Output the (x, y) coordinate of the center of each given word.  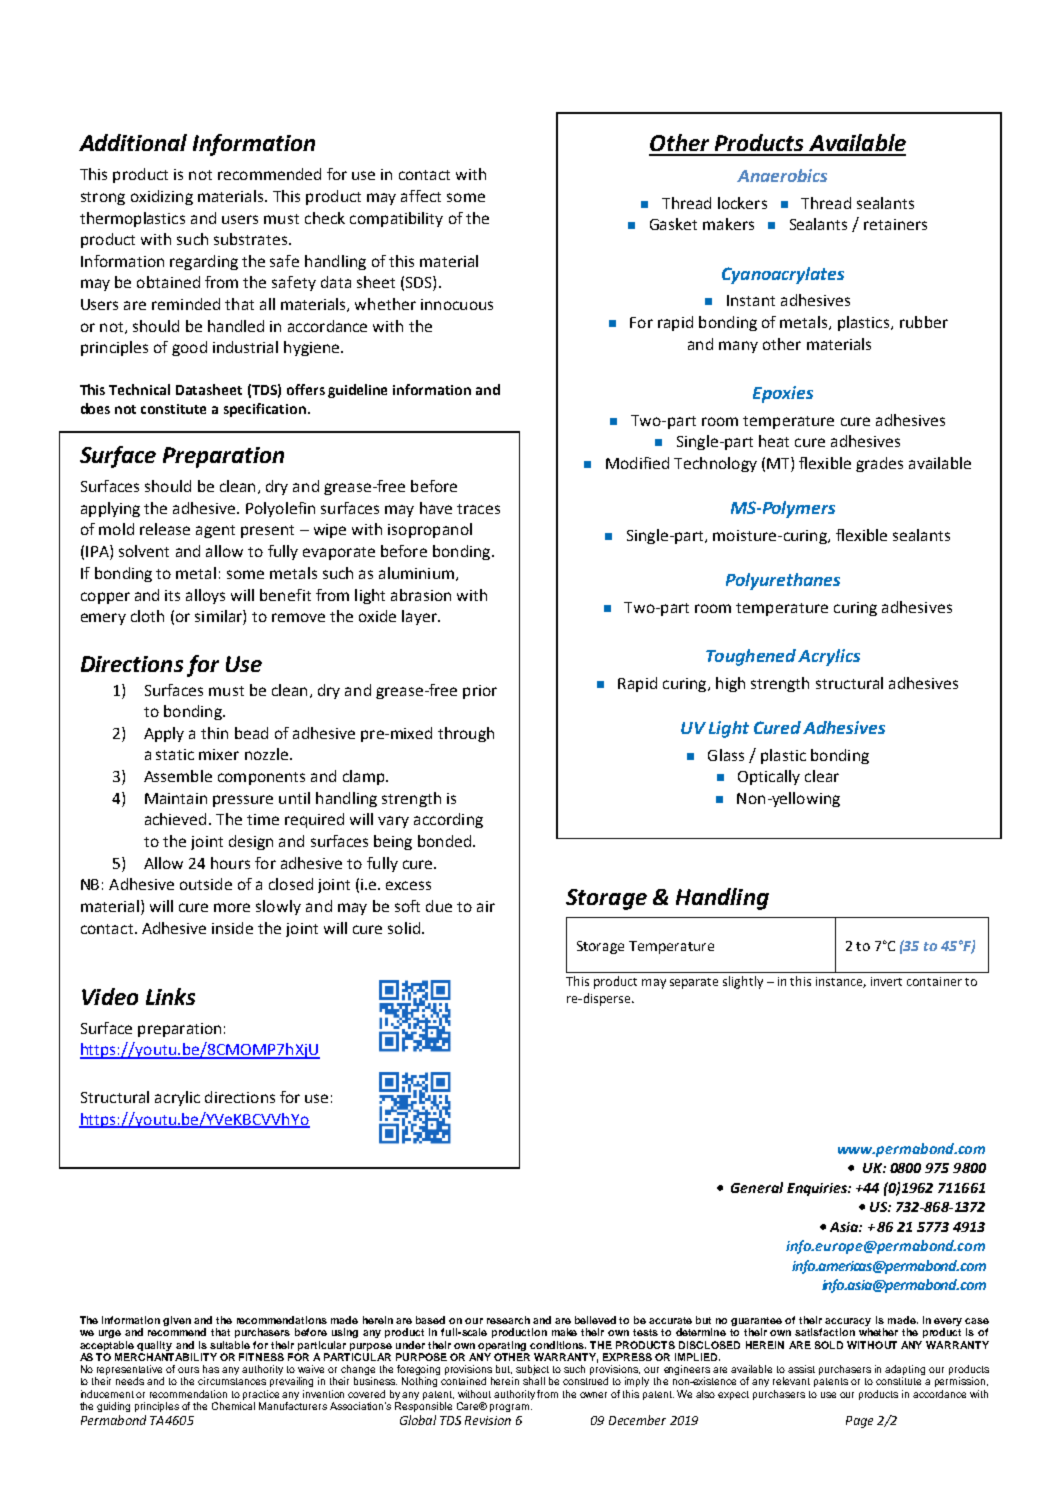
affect (421, 196)
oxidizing (162, 197)
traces (478, 509)
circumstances (232, 1381)
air (486, 906)
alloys (205, 596)
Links (170, 996)
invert (886, 981)
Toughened (751, 657)
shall (534, 1381)
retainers (895, 224)
